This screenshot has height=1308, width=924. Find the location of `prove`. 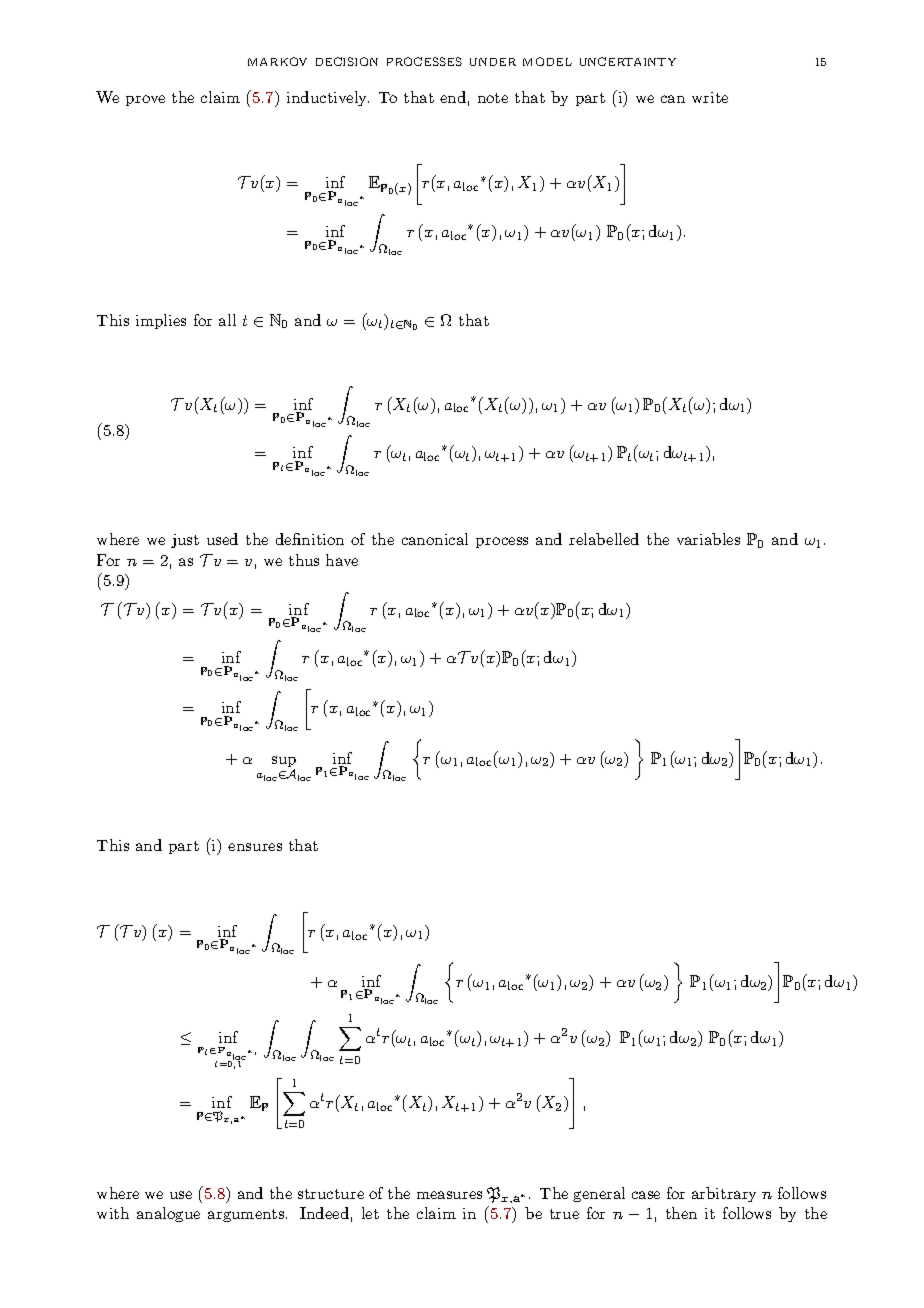

prove is located at coordinates (145, 100).
